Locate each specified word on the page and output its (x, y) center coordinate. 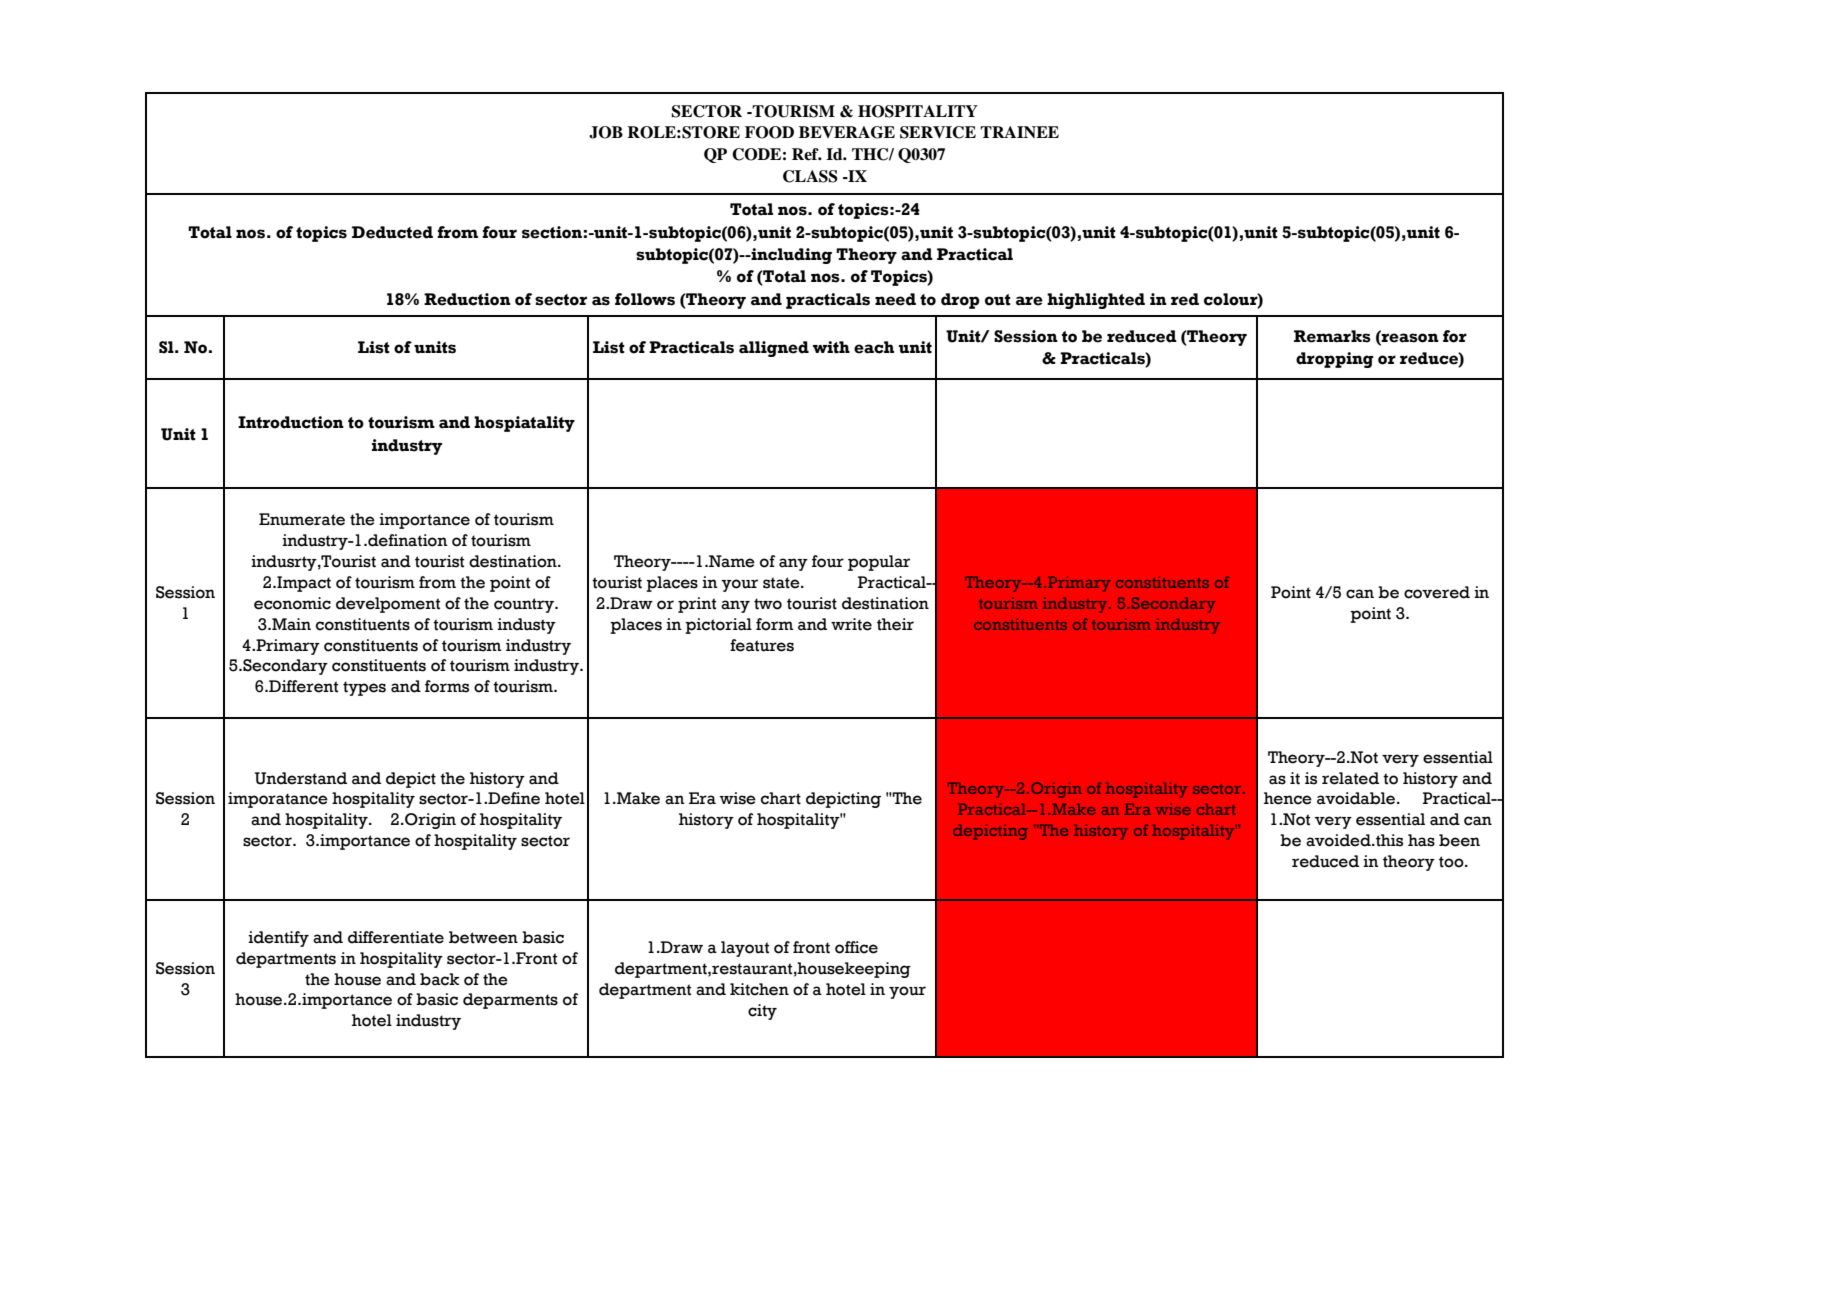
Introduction (291, 422)
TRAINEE (1019, 132)
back (439, 979)
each (874, 347)
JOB (606, 132)
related (1350, 778)
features (762, 645)
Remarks (1332, 336)
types (364, 688)
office (856, 947)
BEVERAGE (847, 132)
